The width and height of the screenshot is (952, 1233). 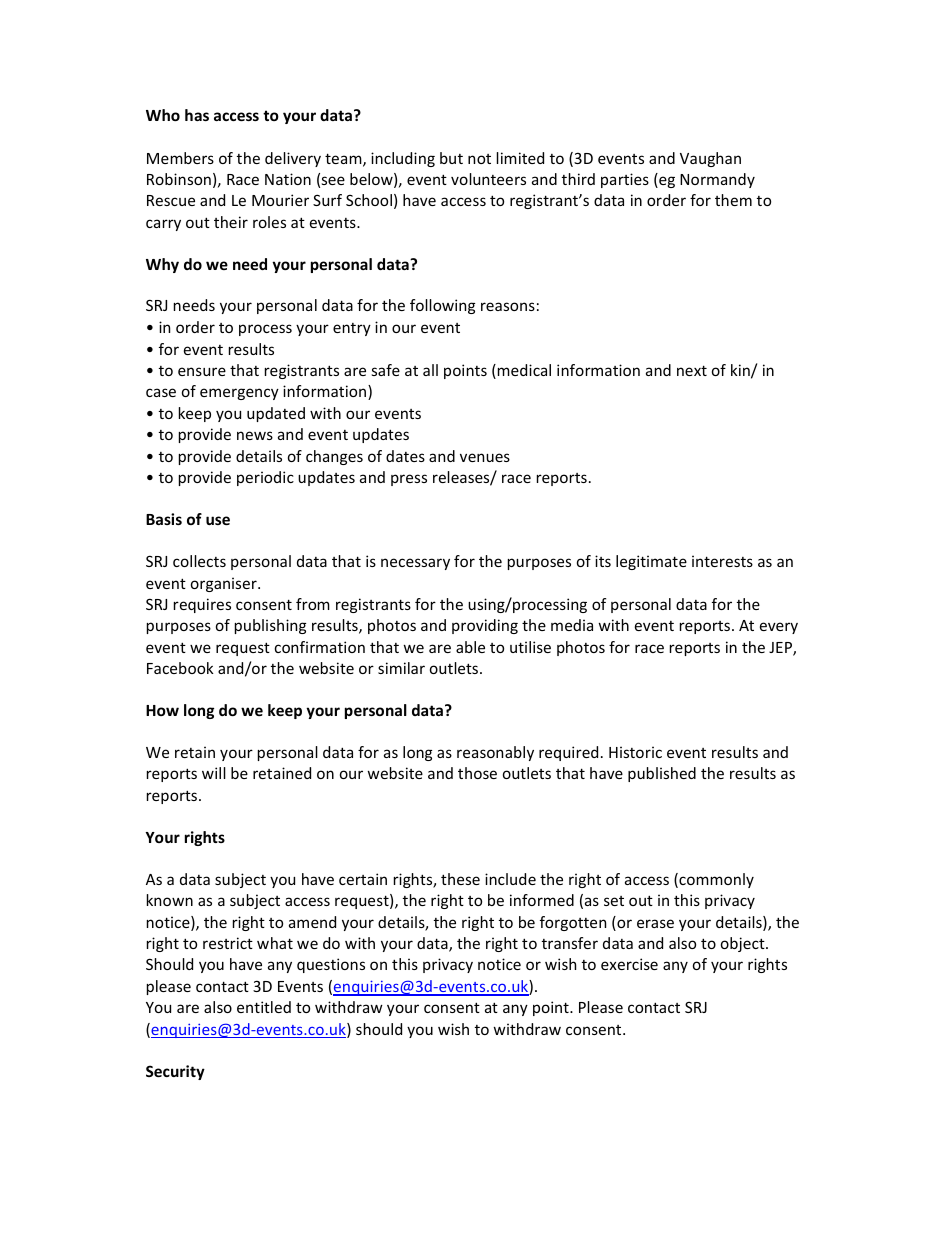 What do you see at coordinates (722, 561) in the screenshot?
I see `interests` at bounding box center [722, 561].
